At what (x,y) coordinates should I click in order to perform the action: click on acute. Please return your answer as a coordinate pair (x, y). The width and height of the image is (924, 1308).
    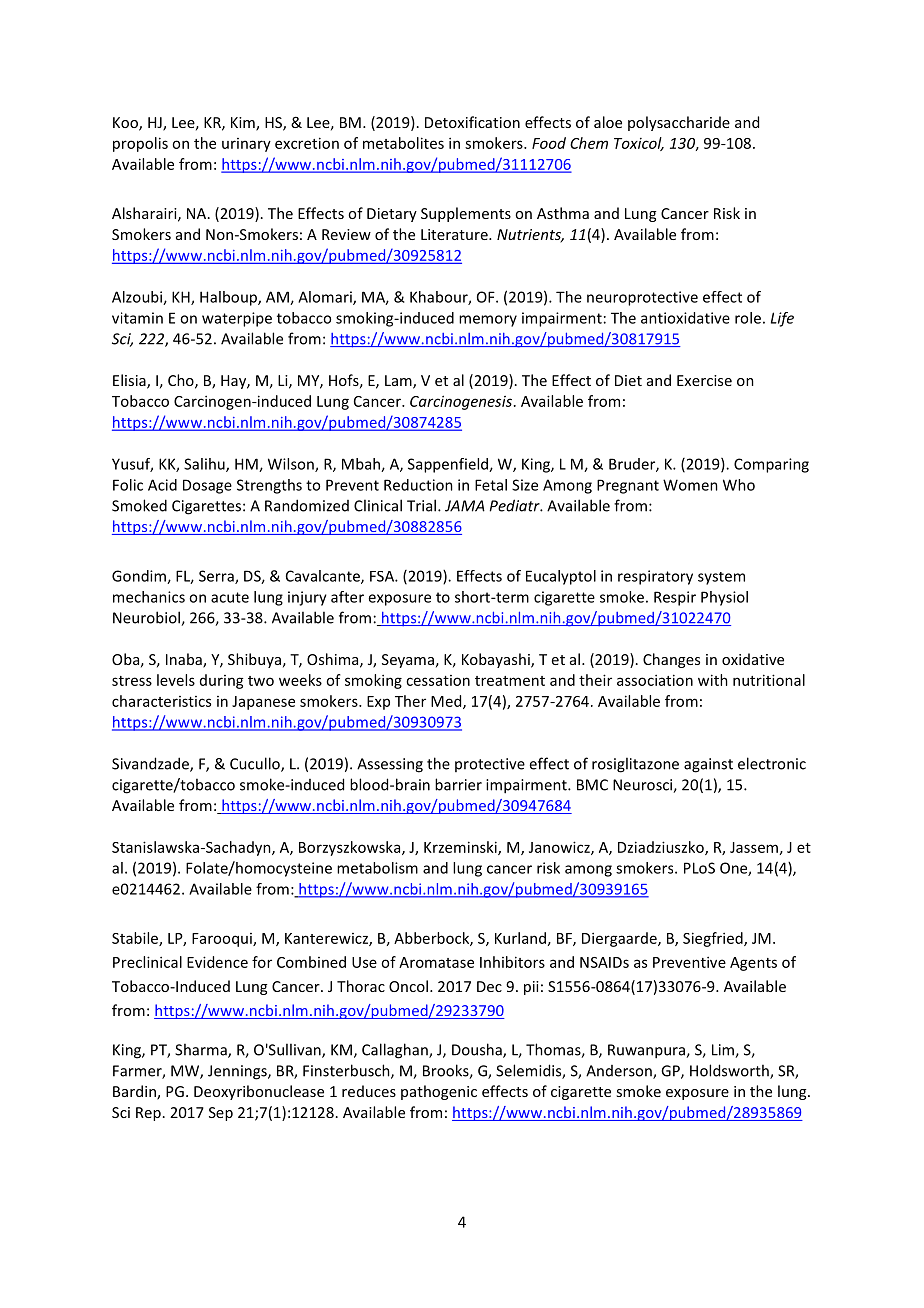
    Looking at the image, I should click on (230, 597).
